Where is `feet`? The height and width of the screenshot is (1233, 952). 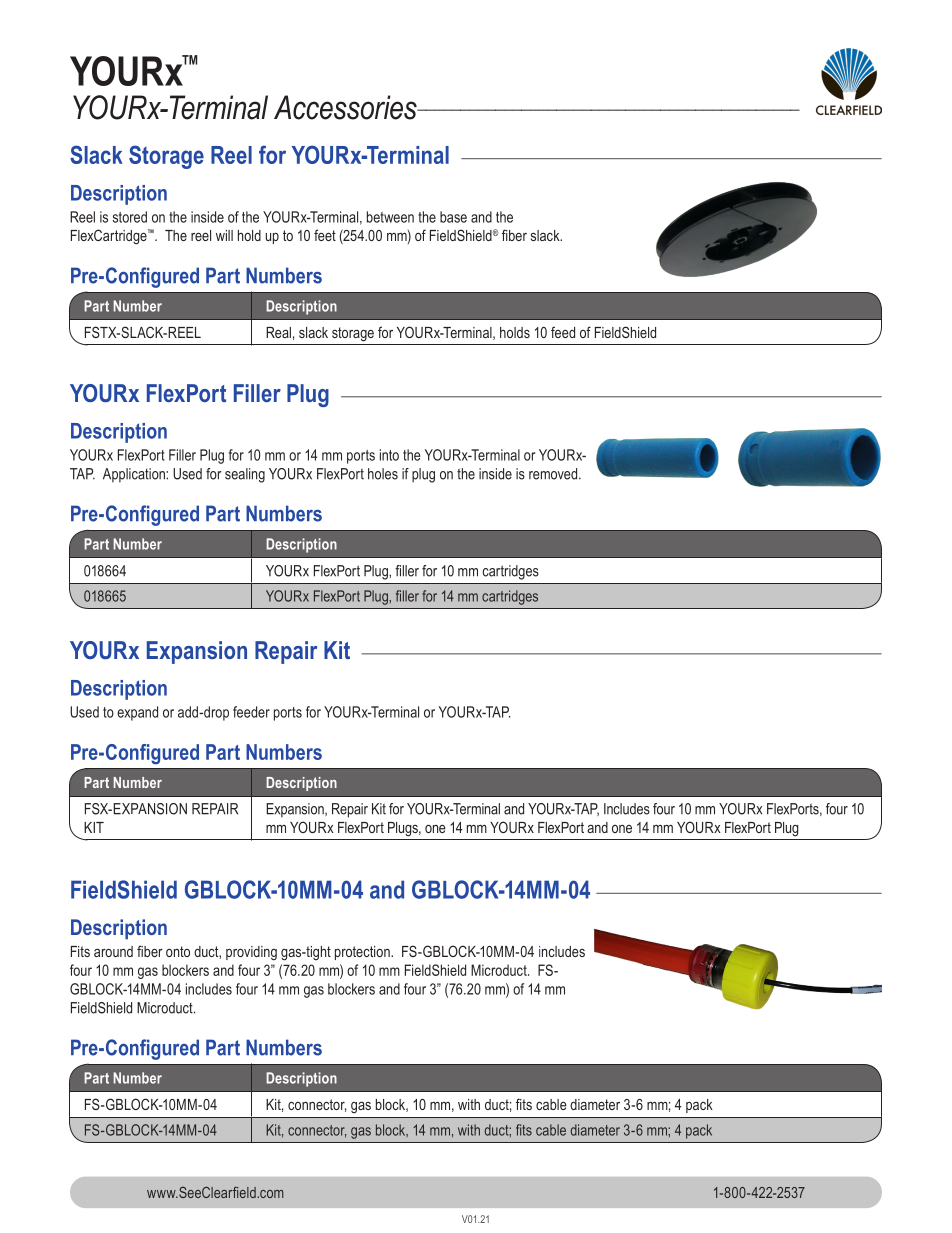 feet is located at coordinates (325, 235).
